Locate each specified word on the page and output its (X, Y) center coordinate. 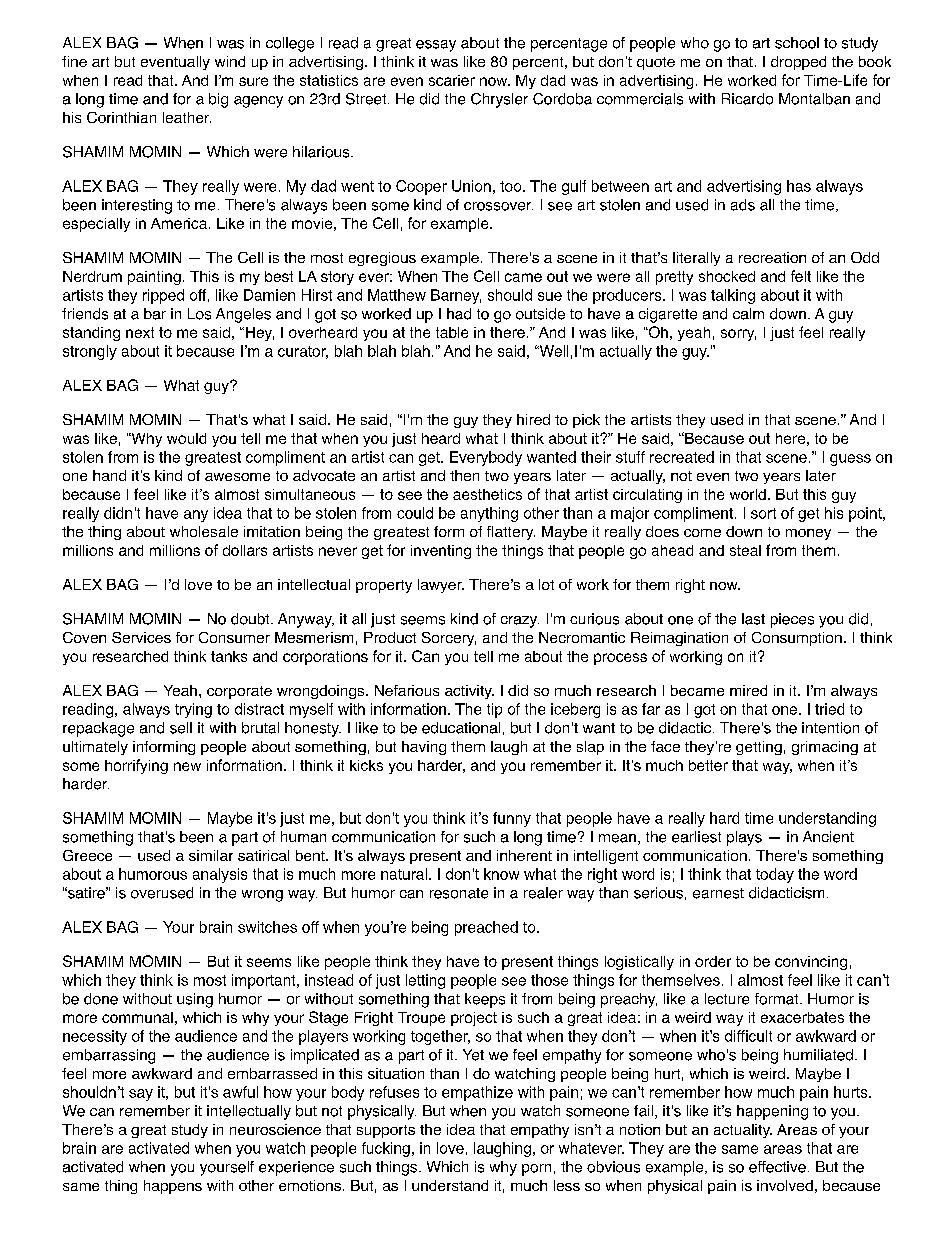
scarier (452, 80)
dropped (798, 63)
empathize (477, 1093)
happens (173, 1187)
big (218, 100)
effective (777, 1167)
